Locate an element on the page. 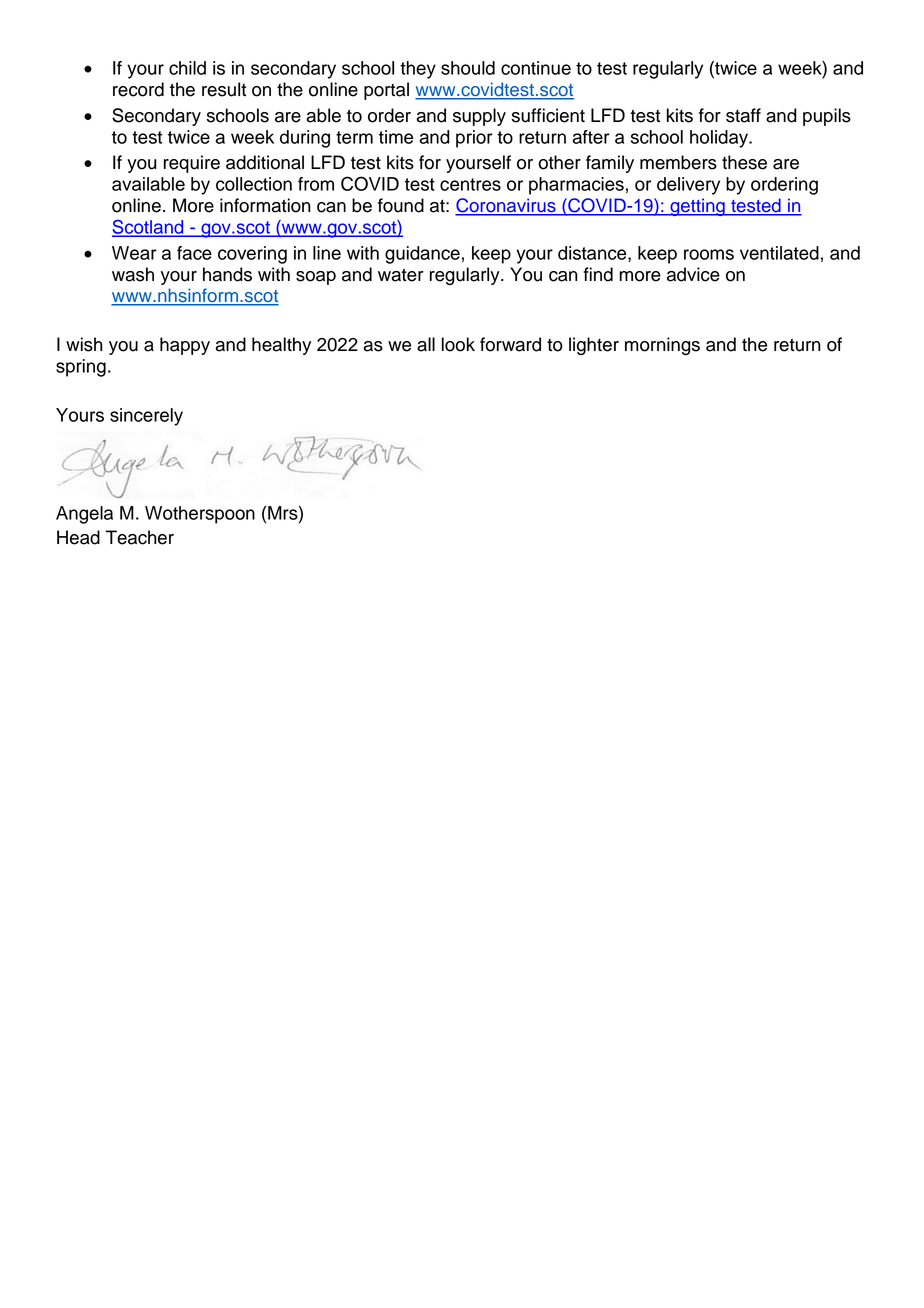  getting is located at coordinates (697, 207).
